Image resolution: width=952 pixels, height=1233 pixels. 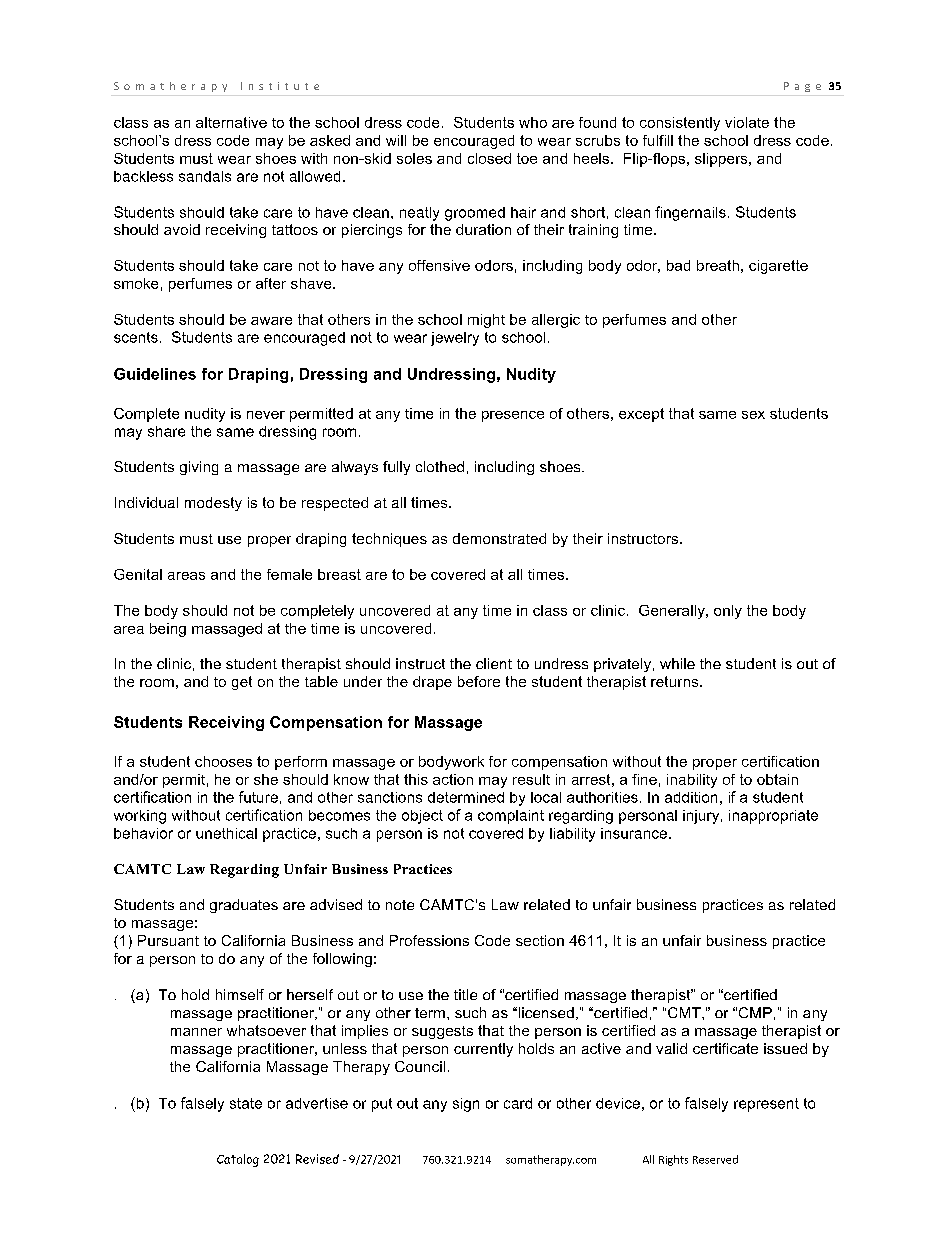 I want to click on addition, so click(x=691, y=797).
